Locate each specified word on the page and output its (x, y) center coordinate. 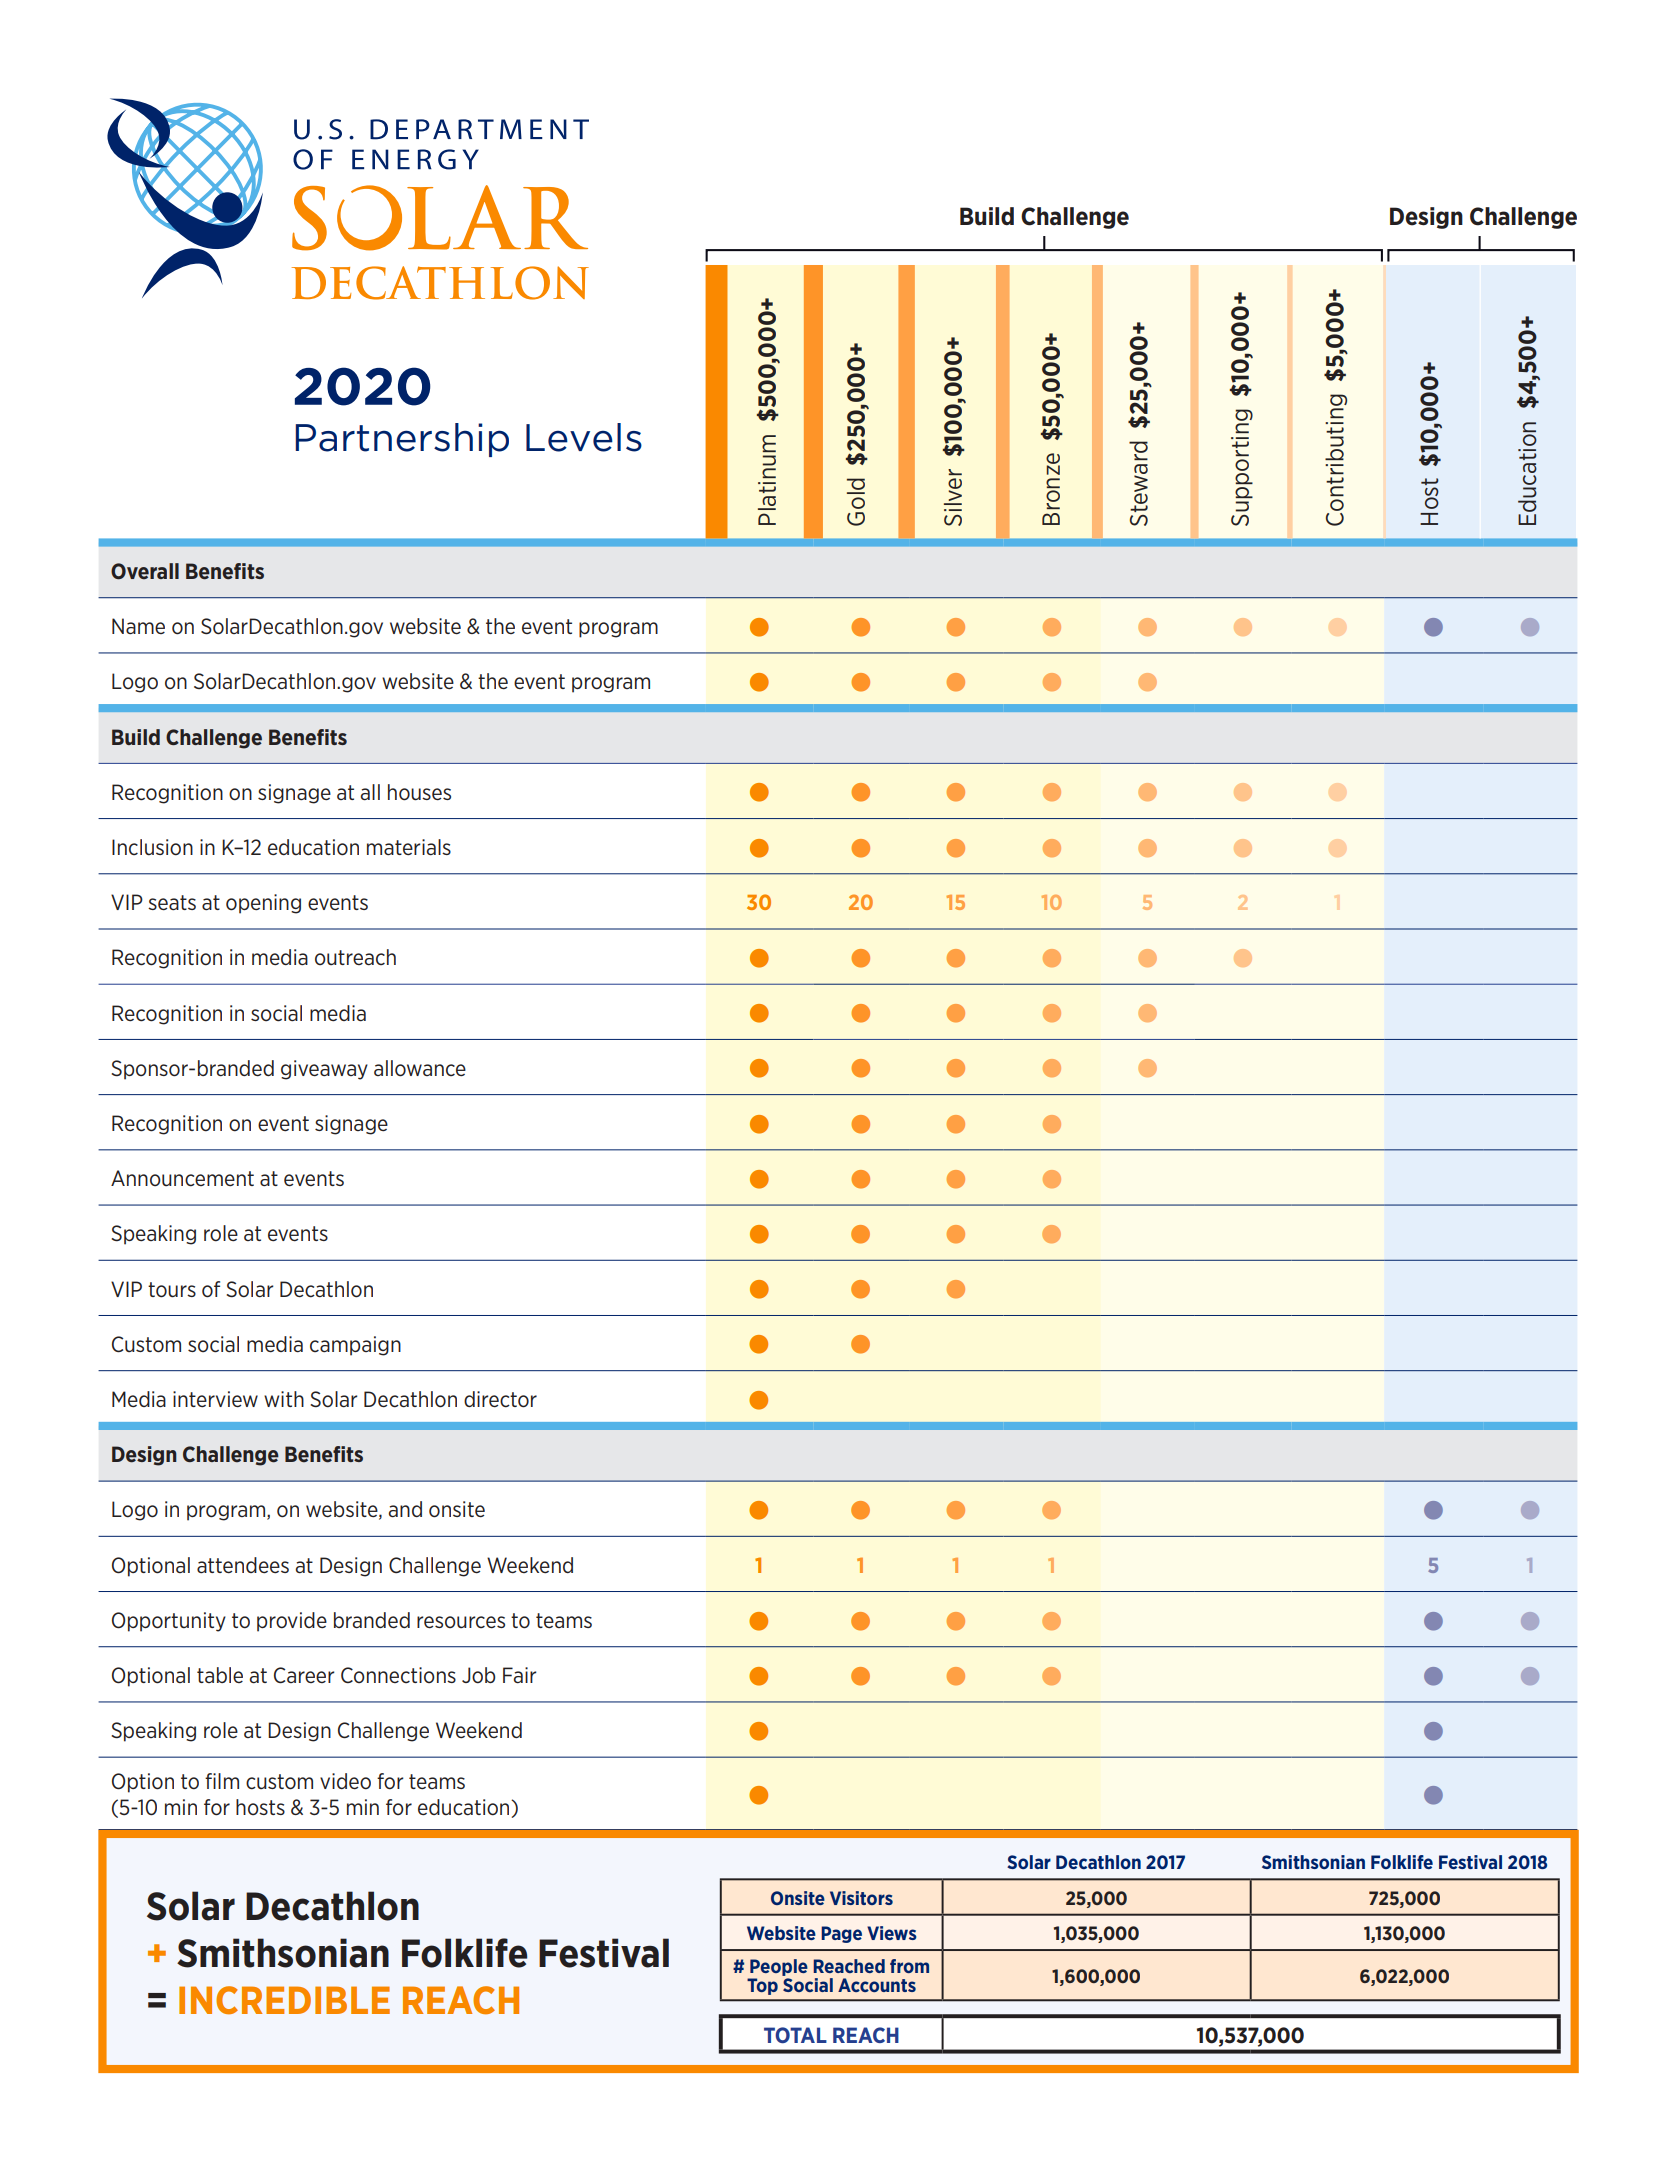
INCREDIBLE (284, 2000)
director (500, 1399)
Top (762, 1986)
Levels (584, 437)
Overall (145, 571)
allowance (420, 1068)
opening (263, 904)
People (778, 1969)
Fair (520, 1675)
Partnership (402, 440)
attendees (243, 1565)
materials (409, 847)
